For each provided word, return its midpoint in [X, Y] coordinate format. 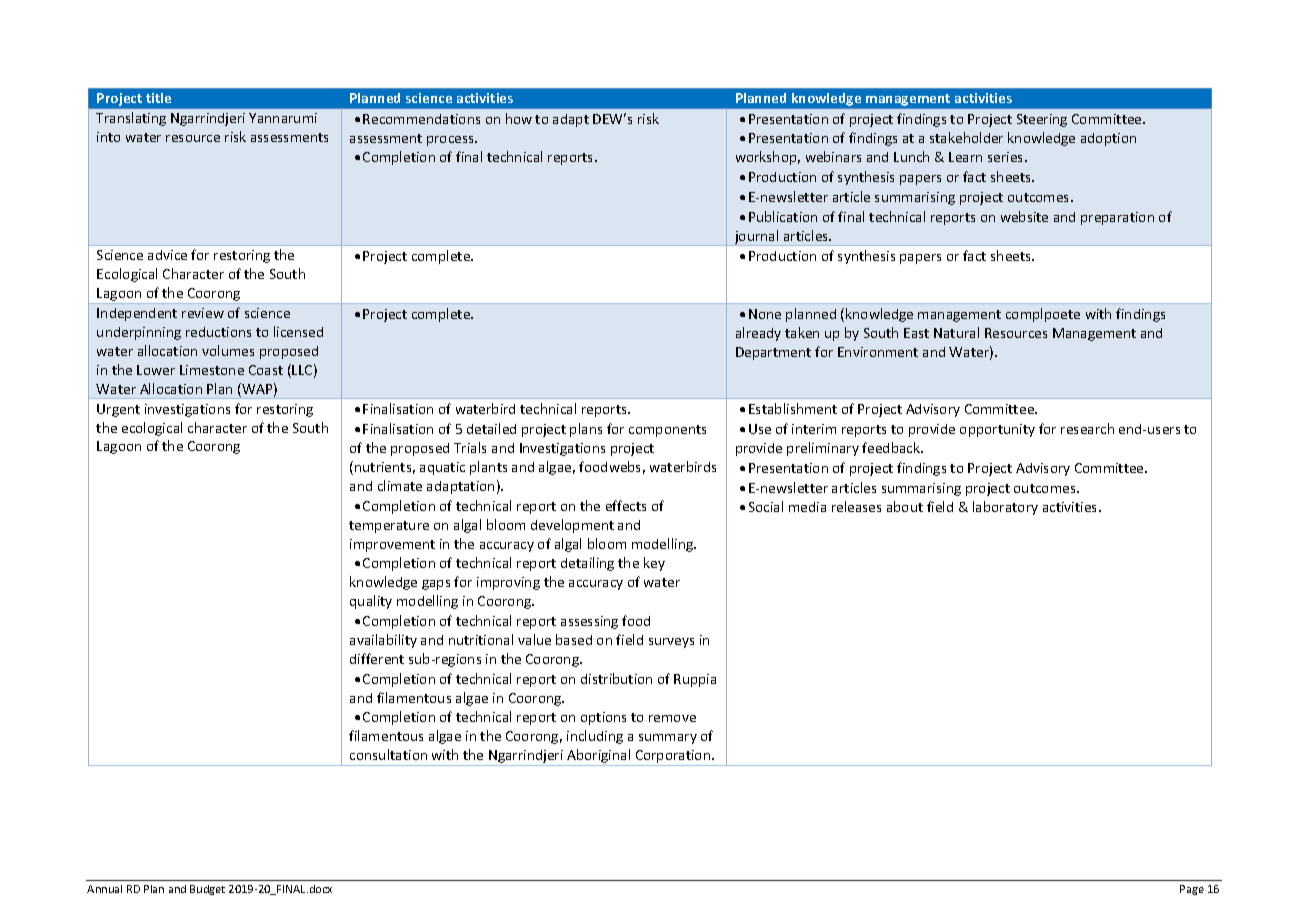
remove [672, 718]
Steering [1042, 120]
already [758, 334]
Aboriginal [599, 757]
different [377, 658]
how [519, 118]
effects [626, 505]
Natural [956, 332]
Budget [207, 890]
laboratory [1005, 508]
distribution [616, 678]
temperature [389, 527]
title [158, 98]
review [203, 313]
